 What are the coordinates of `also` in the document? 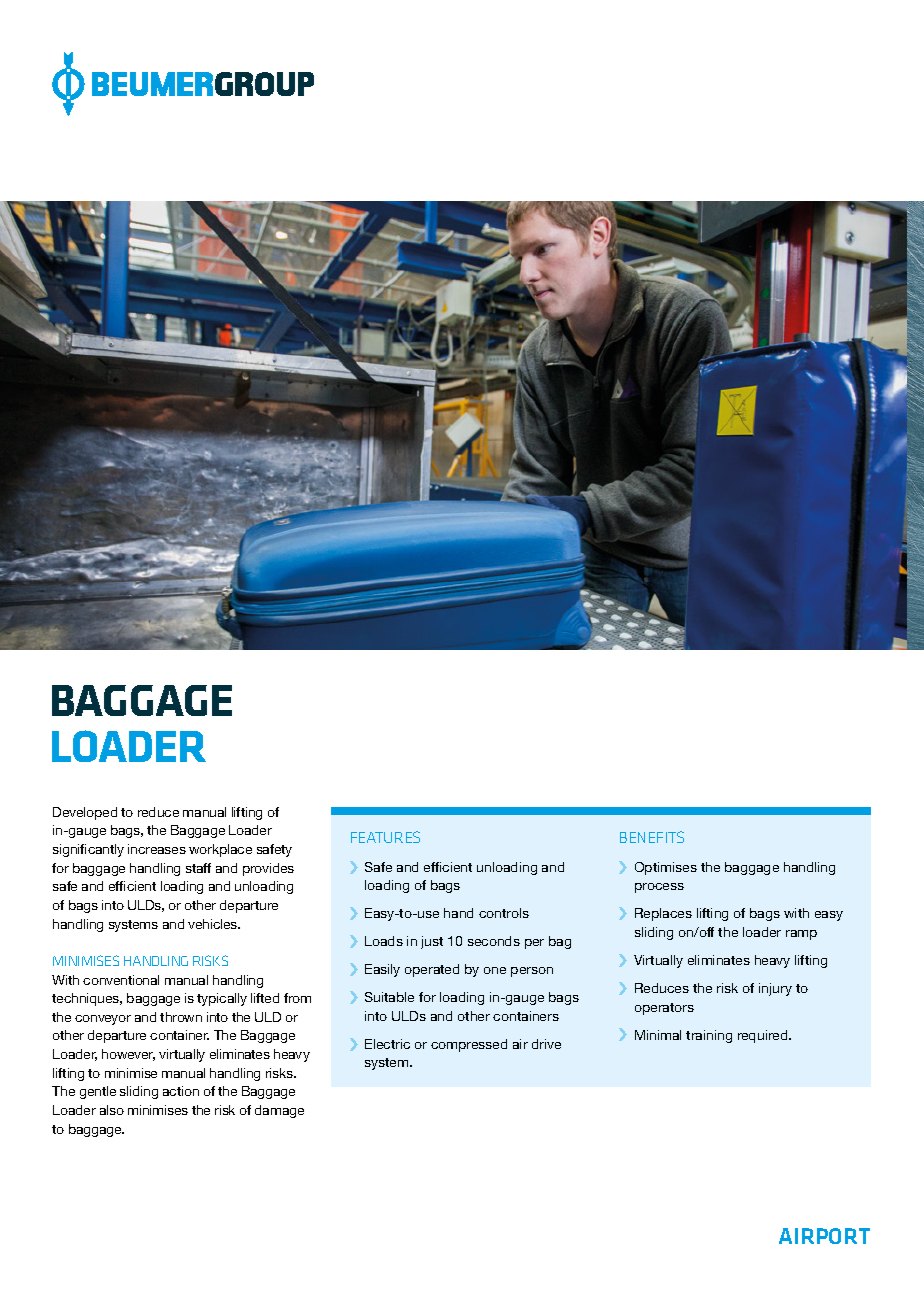 It's located at (112, 1110).
